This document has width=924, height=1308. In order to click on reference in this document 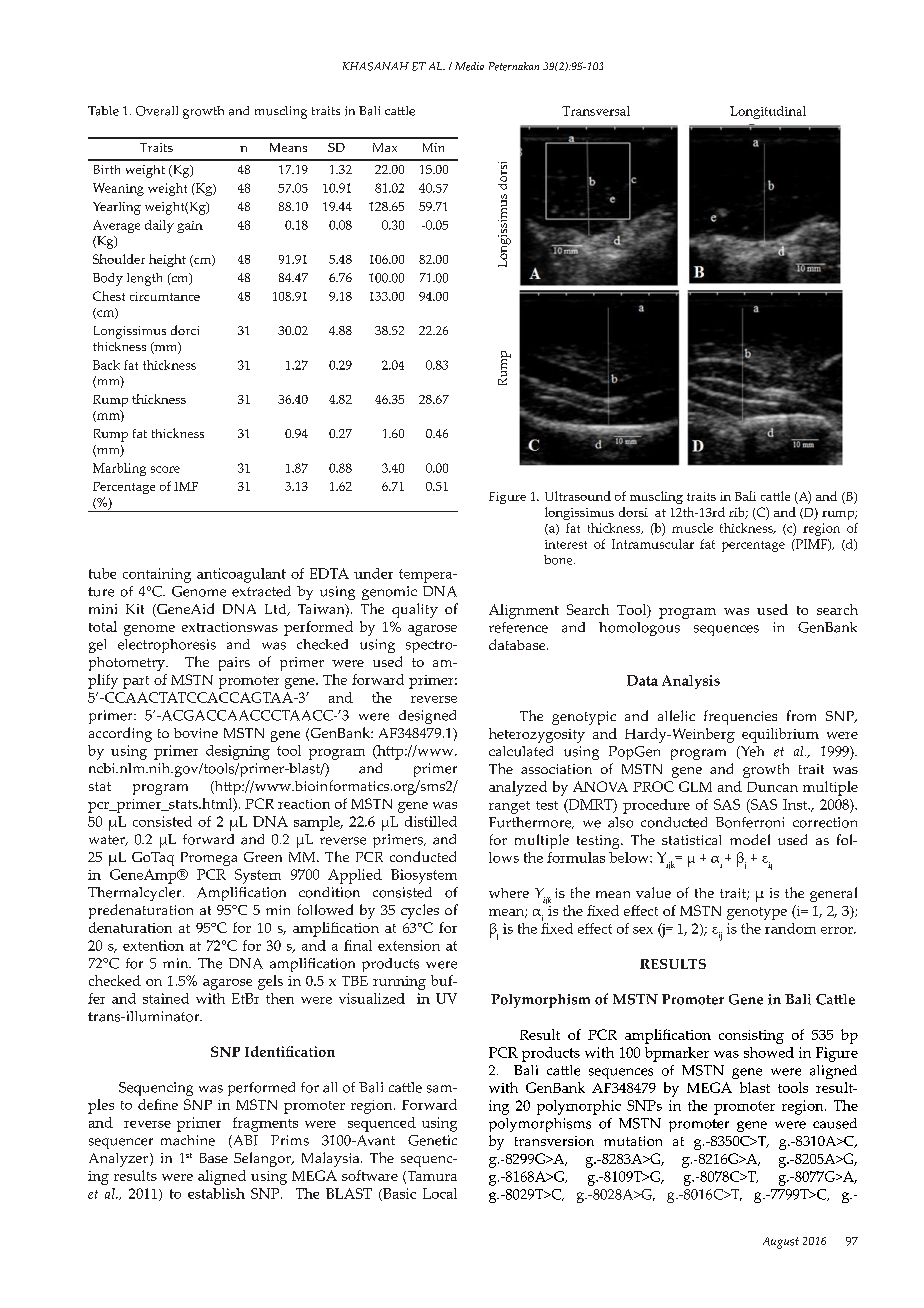, I will do `click(518, 627)`.
